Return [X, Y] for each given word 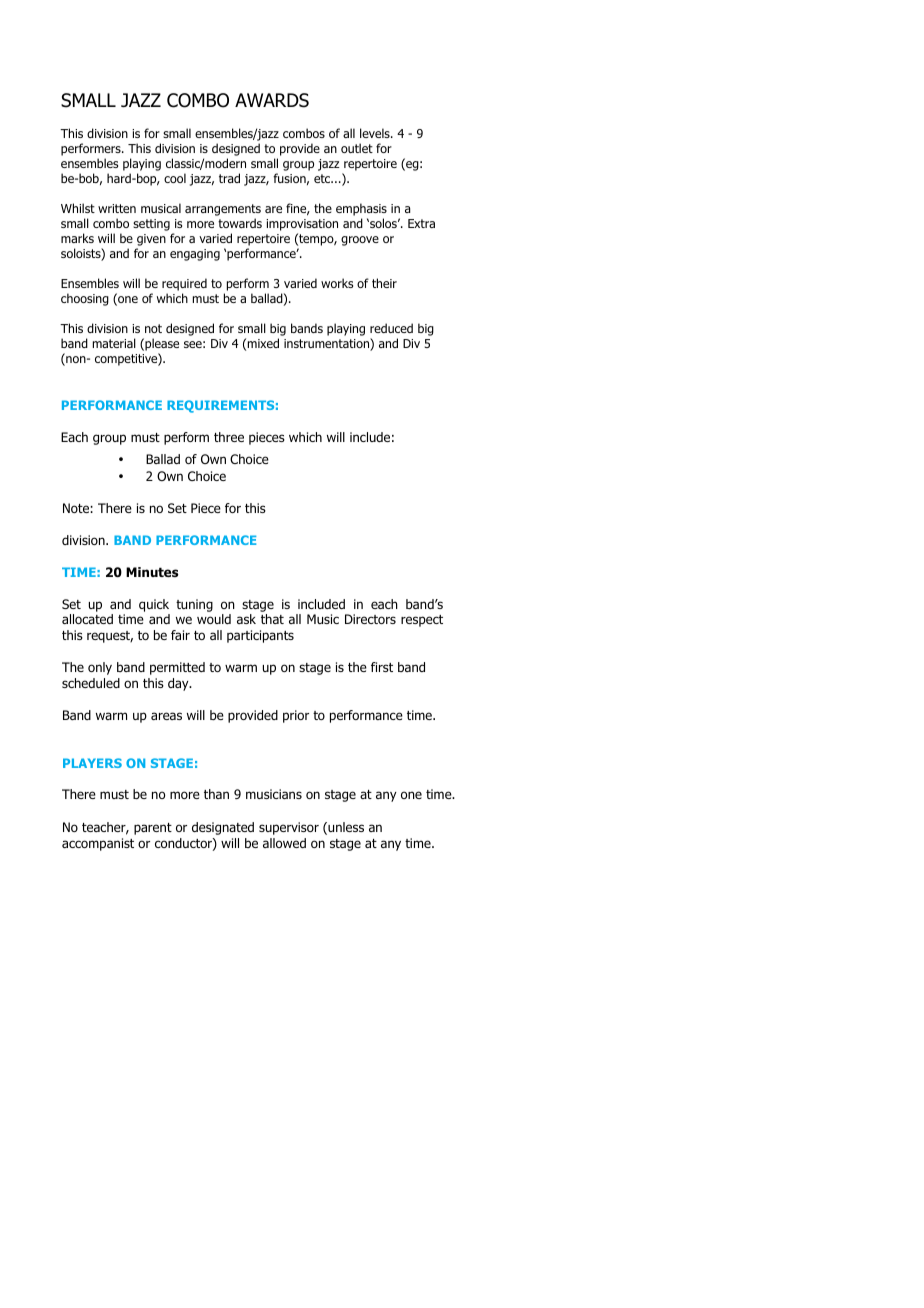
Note [77, 508]
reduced [391, 328]
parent [153, 829]
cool [175, 178]
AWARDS [272, 100]
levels [376, 133]
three [229, 437]
